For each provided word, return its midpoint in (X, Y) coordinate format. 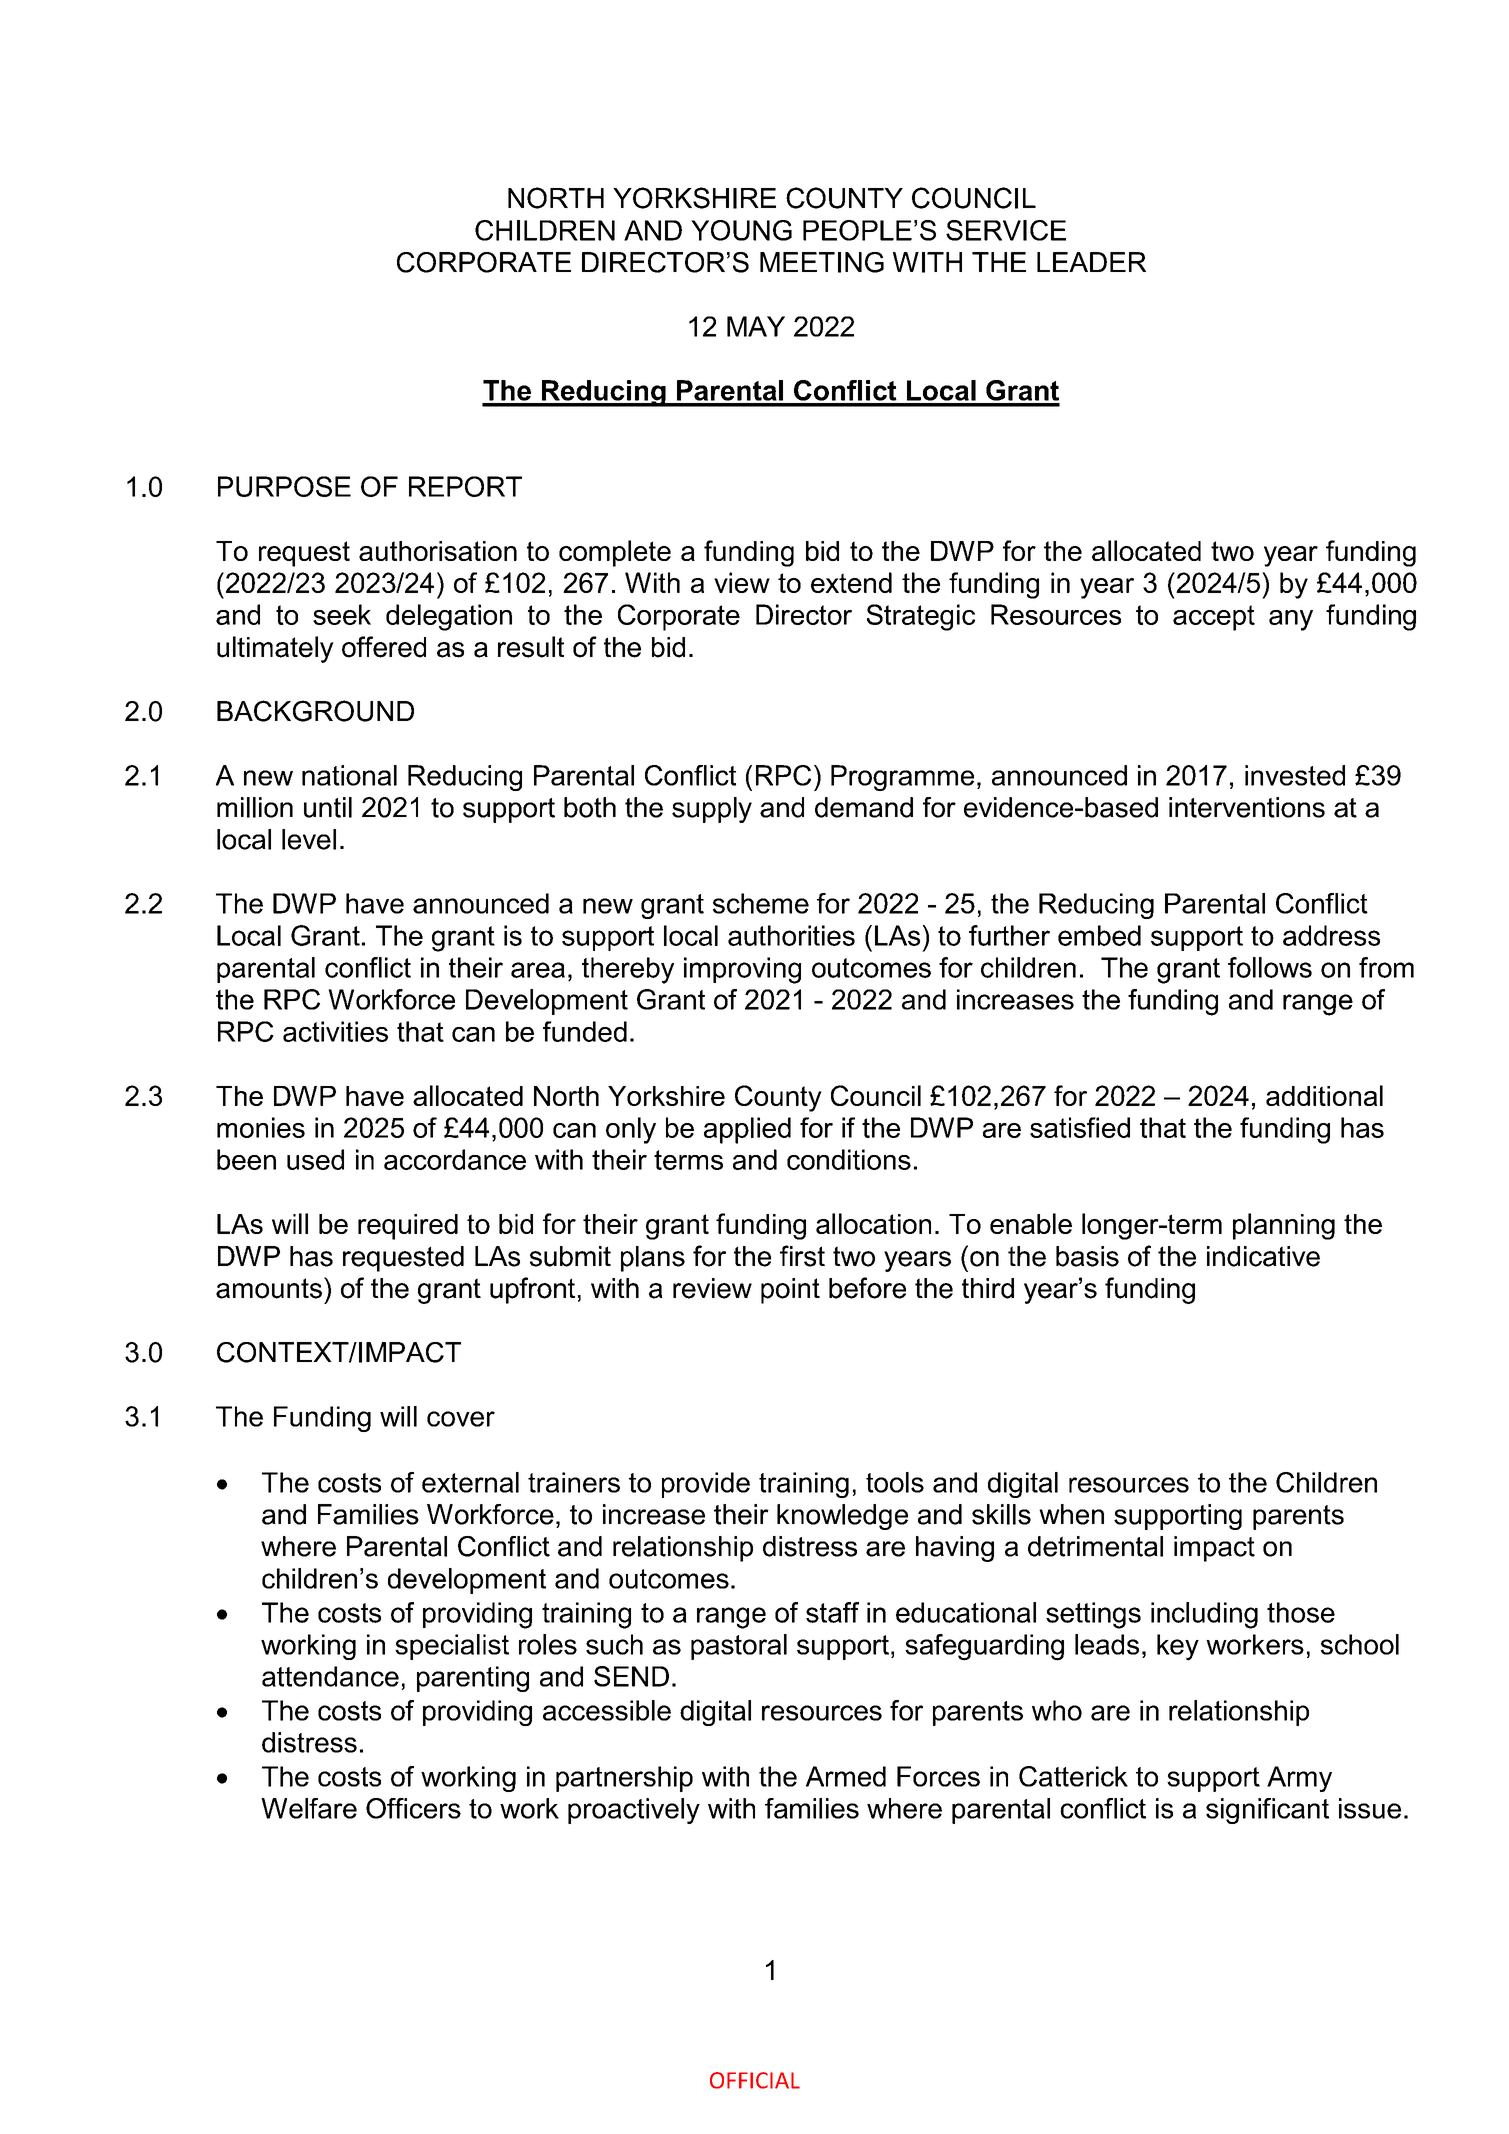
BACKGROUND (315, 711)
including (1204, 1615)
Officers (413, 1808)
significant (1267, 1811)
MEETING (822, 262)
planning (1284, 1226)
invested (1295, 775)
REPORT (465, 486)
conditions (849, 1159)
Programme (902, 778)
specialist (452, 1647)
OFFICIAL (755, 2080)
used (315, 1159)
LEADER (1091, 262)
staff (832, 1612)
